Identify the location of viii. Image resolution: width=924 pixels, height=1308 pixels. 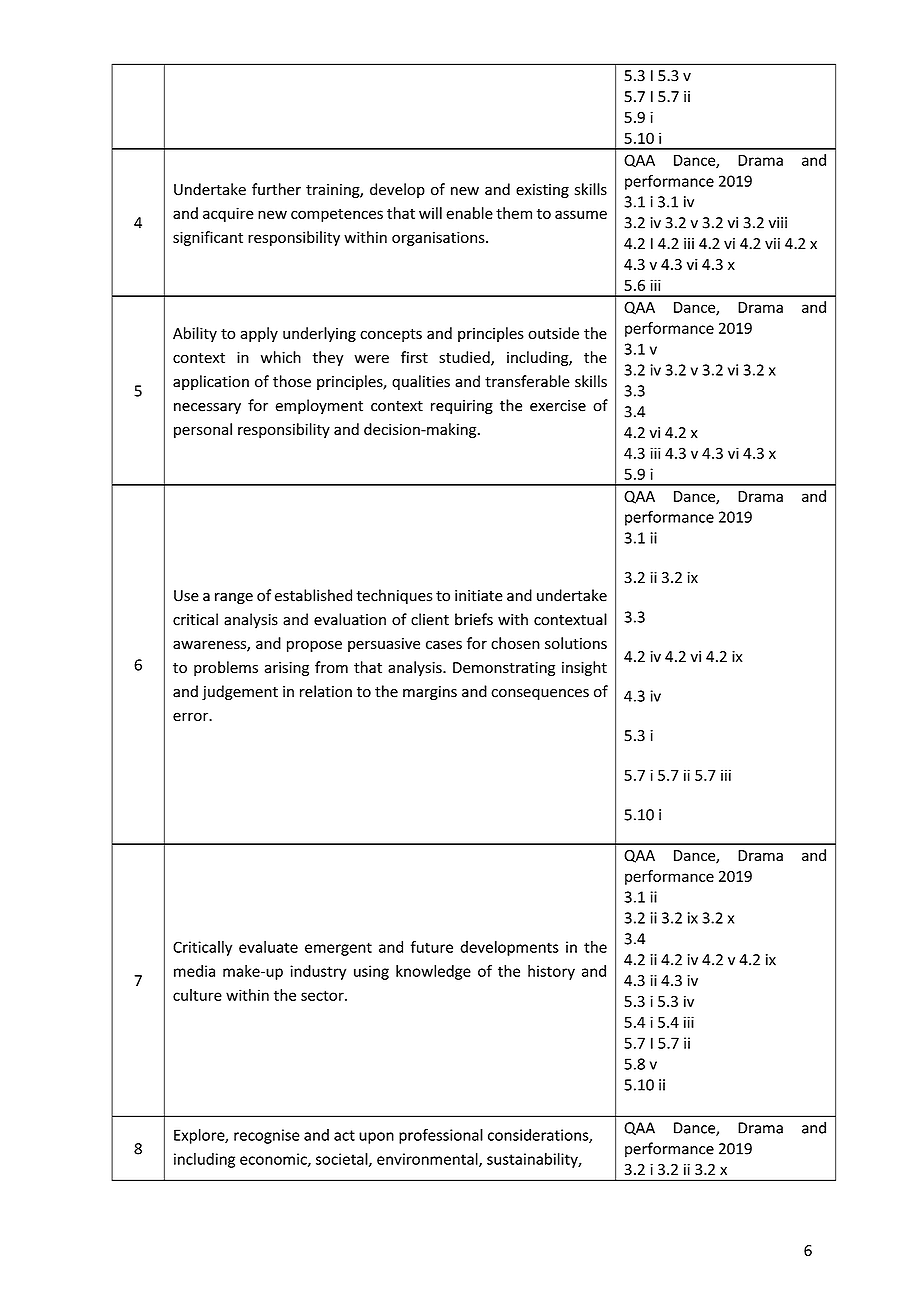
(778, 223).
